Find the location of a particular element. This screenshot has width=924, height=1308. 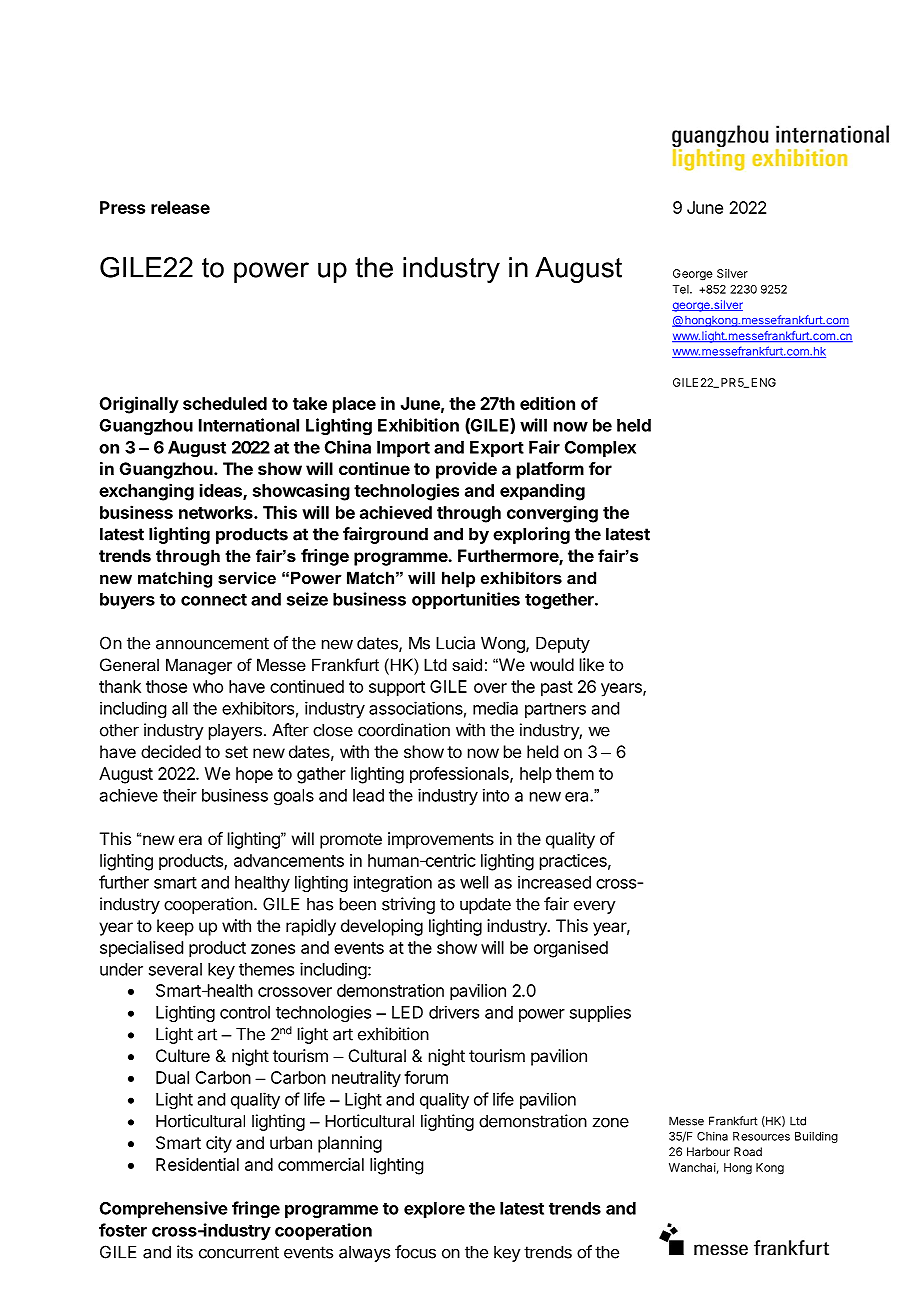

improvements is located at coordinates (441, 840).
